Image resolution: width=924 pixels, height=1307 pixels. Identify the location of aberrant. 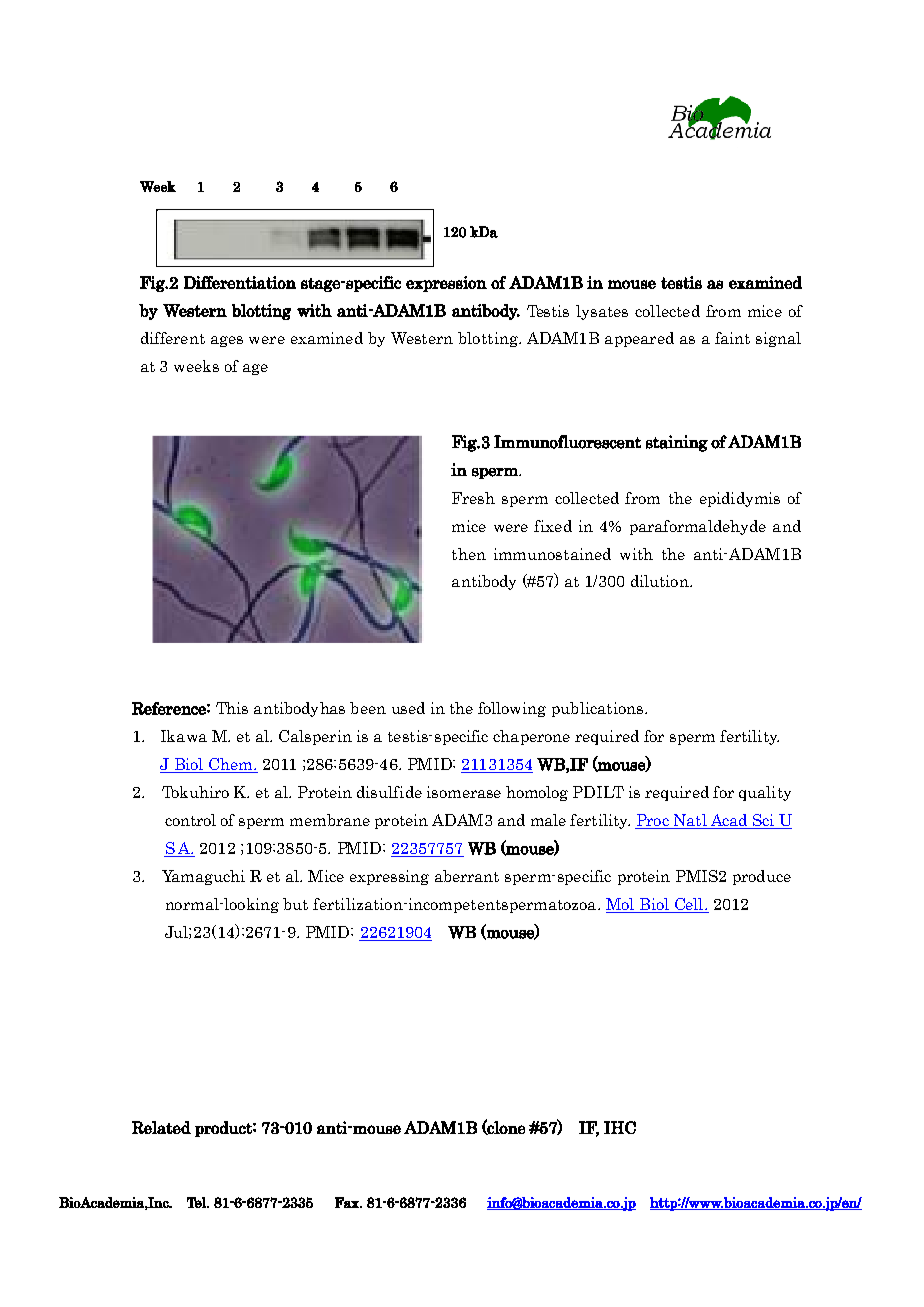
(467, 876).
